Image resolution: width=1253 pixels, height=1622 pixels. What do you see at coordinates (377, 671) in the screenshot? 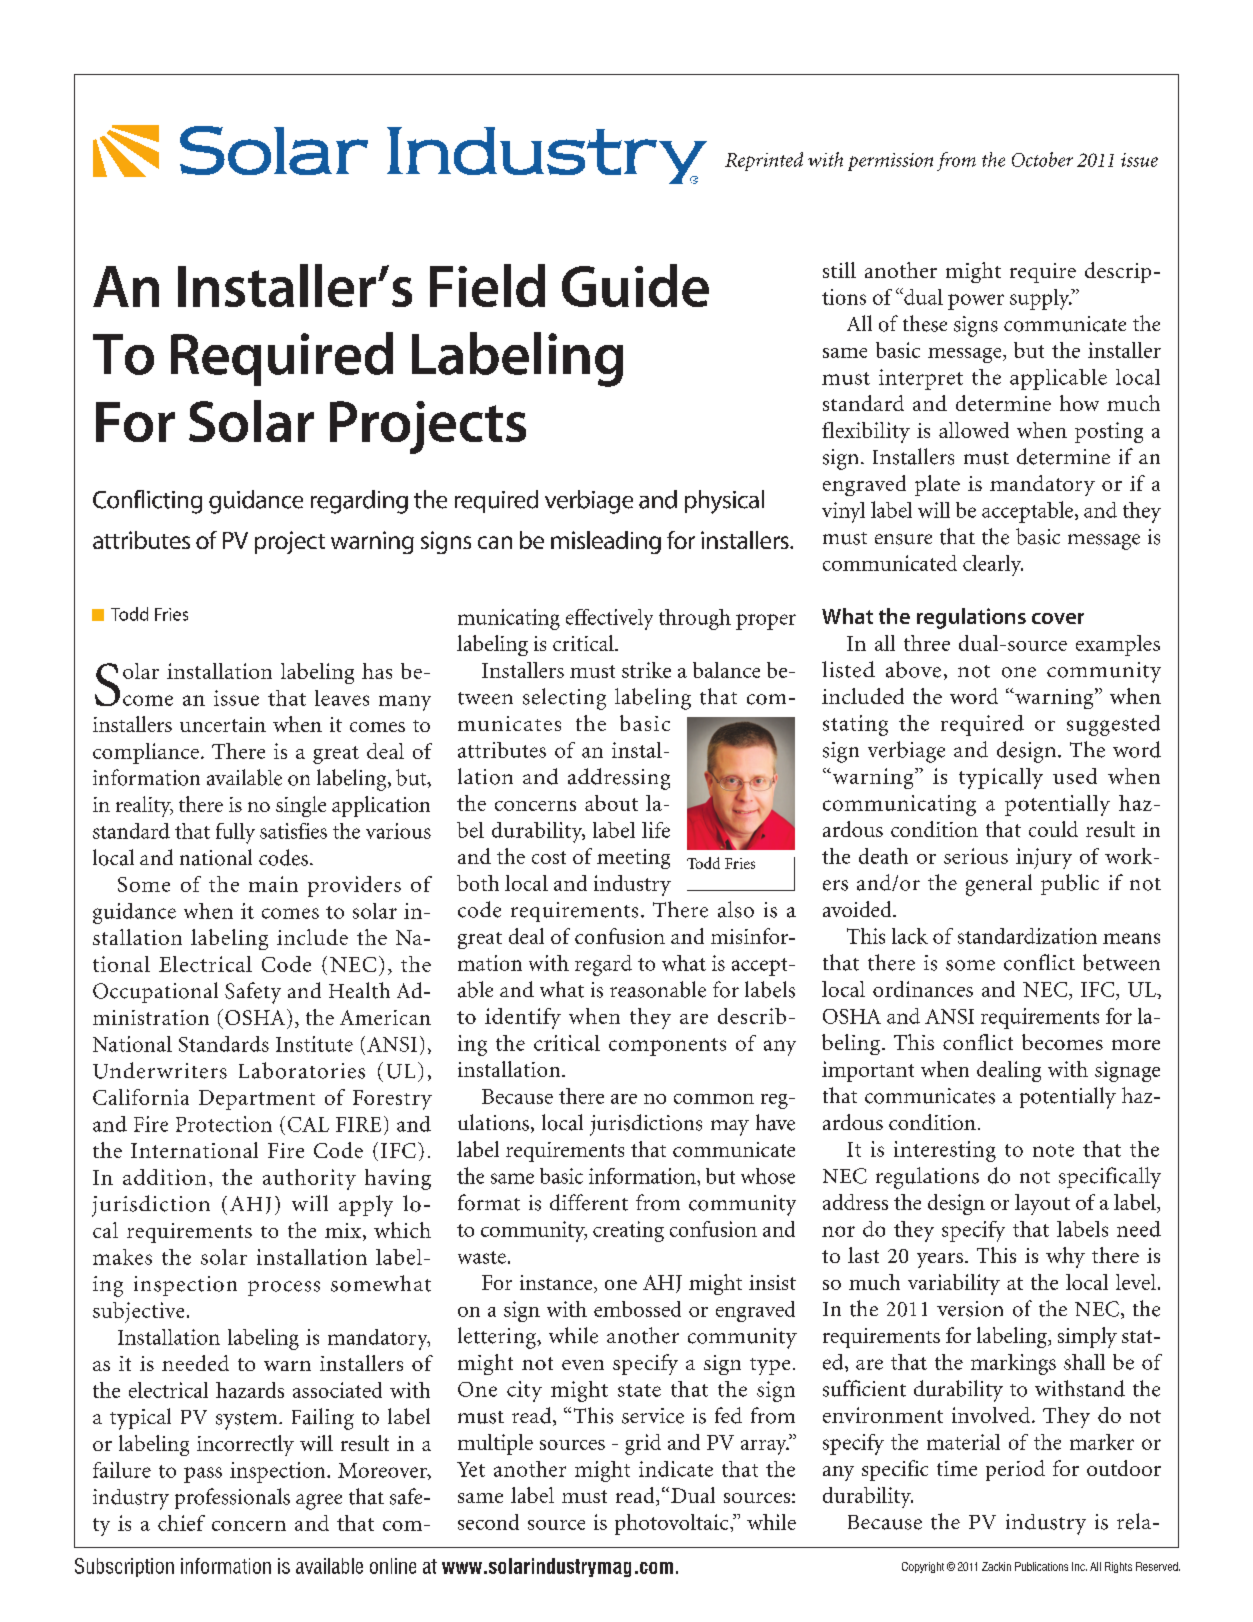
I see `has` at bounding box center [377, 671].
